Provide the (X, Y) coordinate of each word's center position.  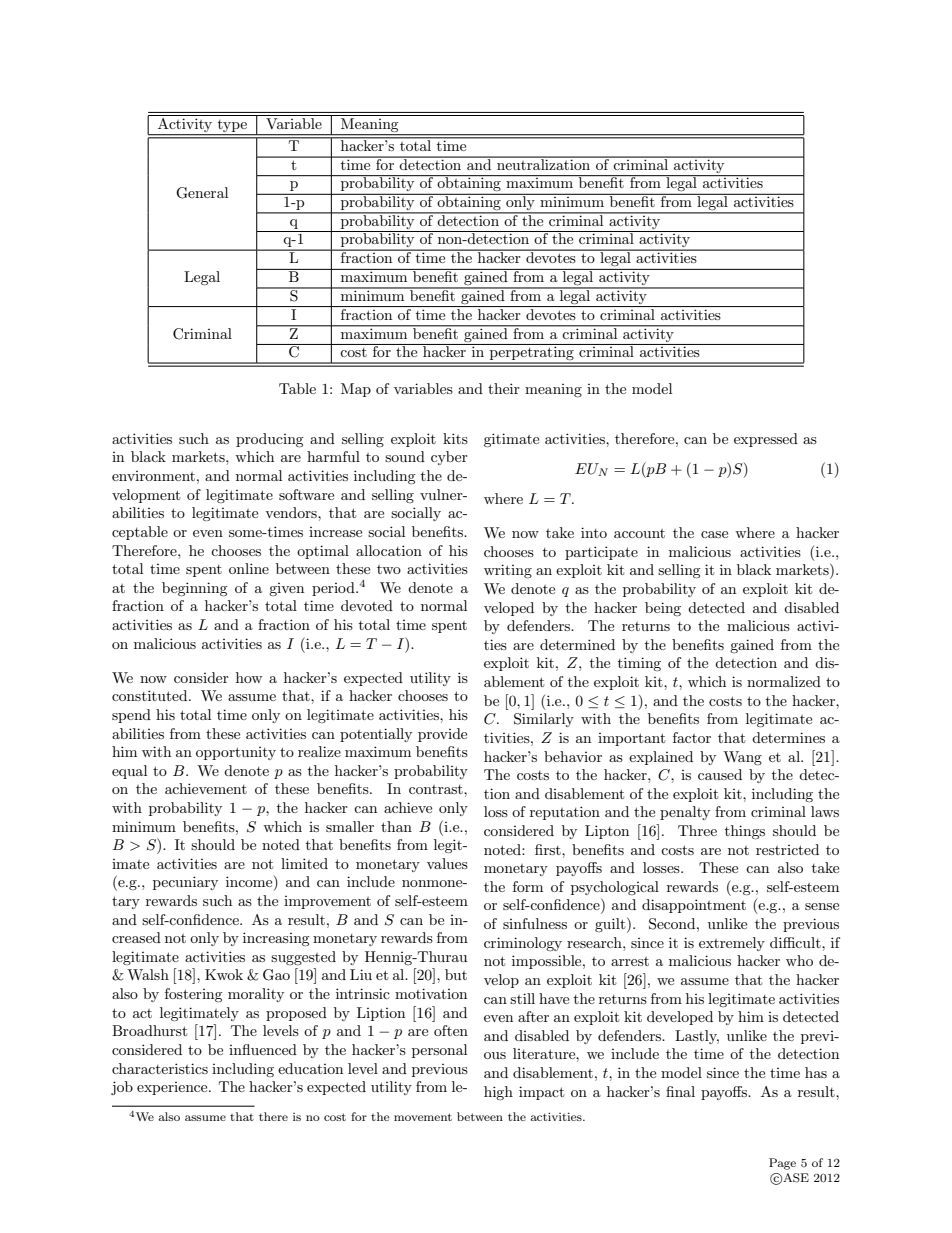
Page (782, 1164)
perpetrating (532, 353)
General (202, 193)
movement (423, 1117)
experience (173, 1088)
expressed (766, 440)
